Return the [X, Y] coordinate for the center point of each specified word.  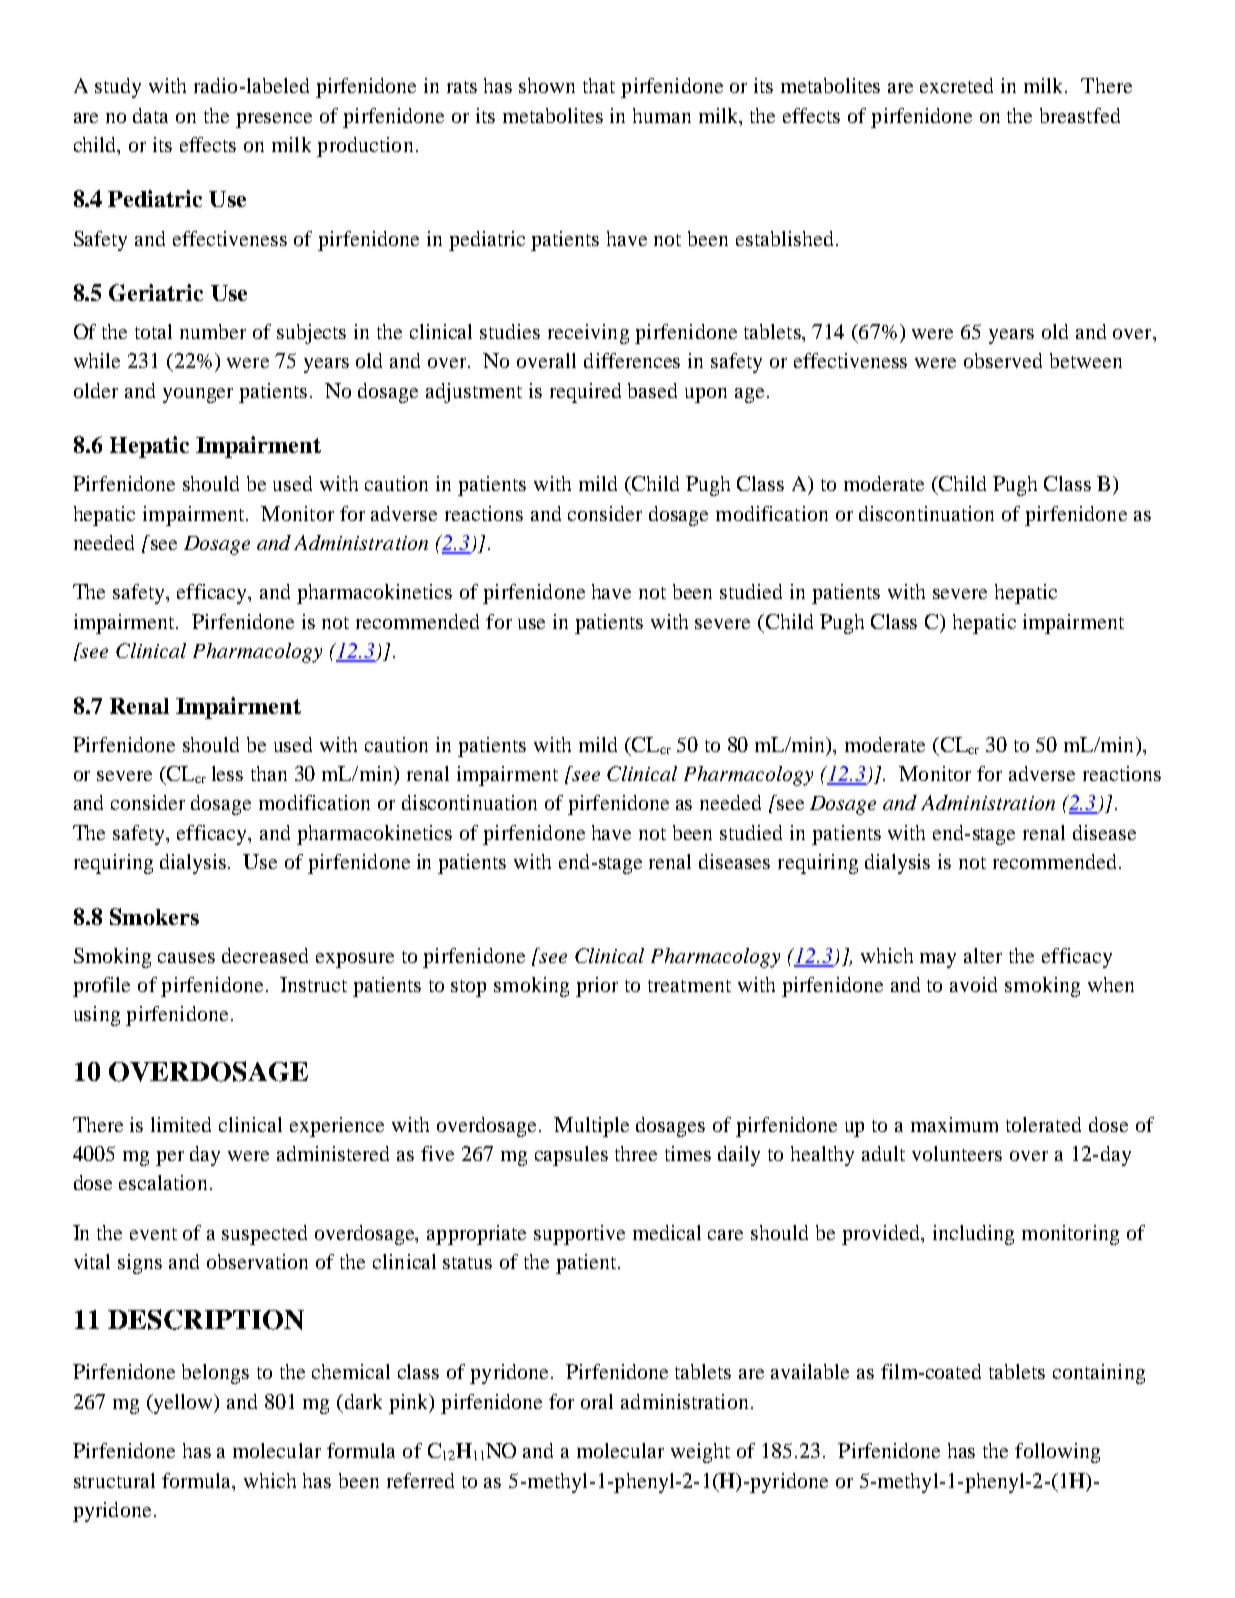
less [227, 773]
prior [597, 987]
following [1057, 1453]
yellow [183, 1404]
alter [983, 955]
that [599, 85]
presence [274, 120]
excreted [956, 85]
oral [597, 1401]
